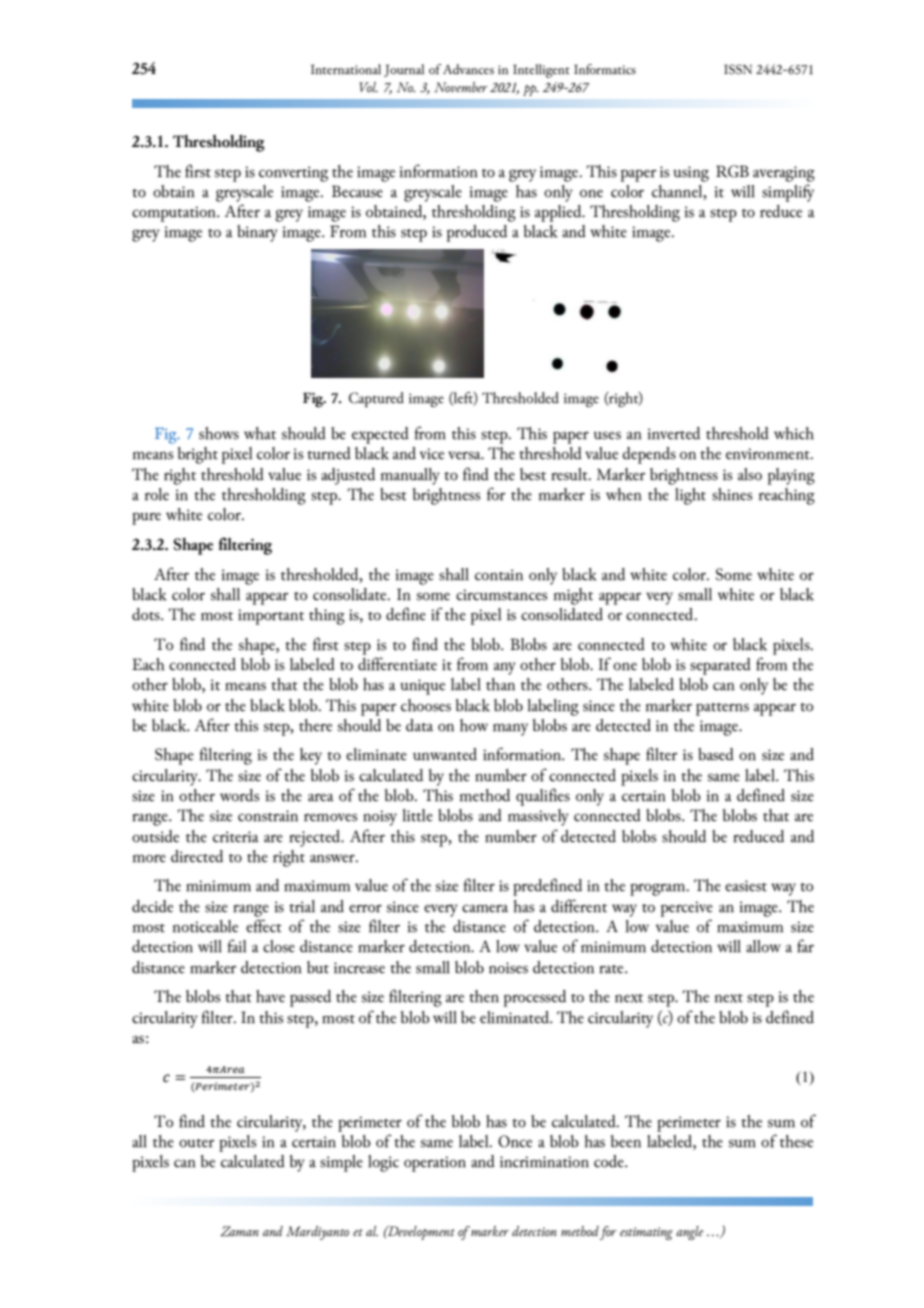 This screenshot has height=1308, width=924. I want to click on patterns, so click(722, 709).
